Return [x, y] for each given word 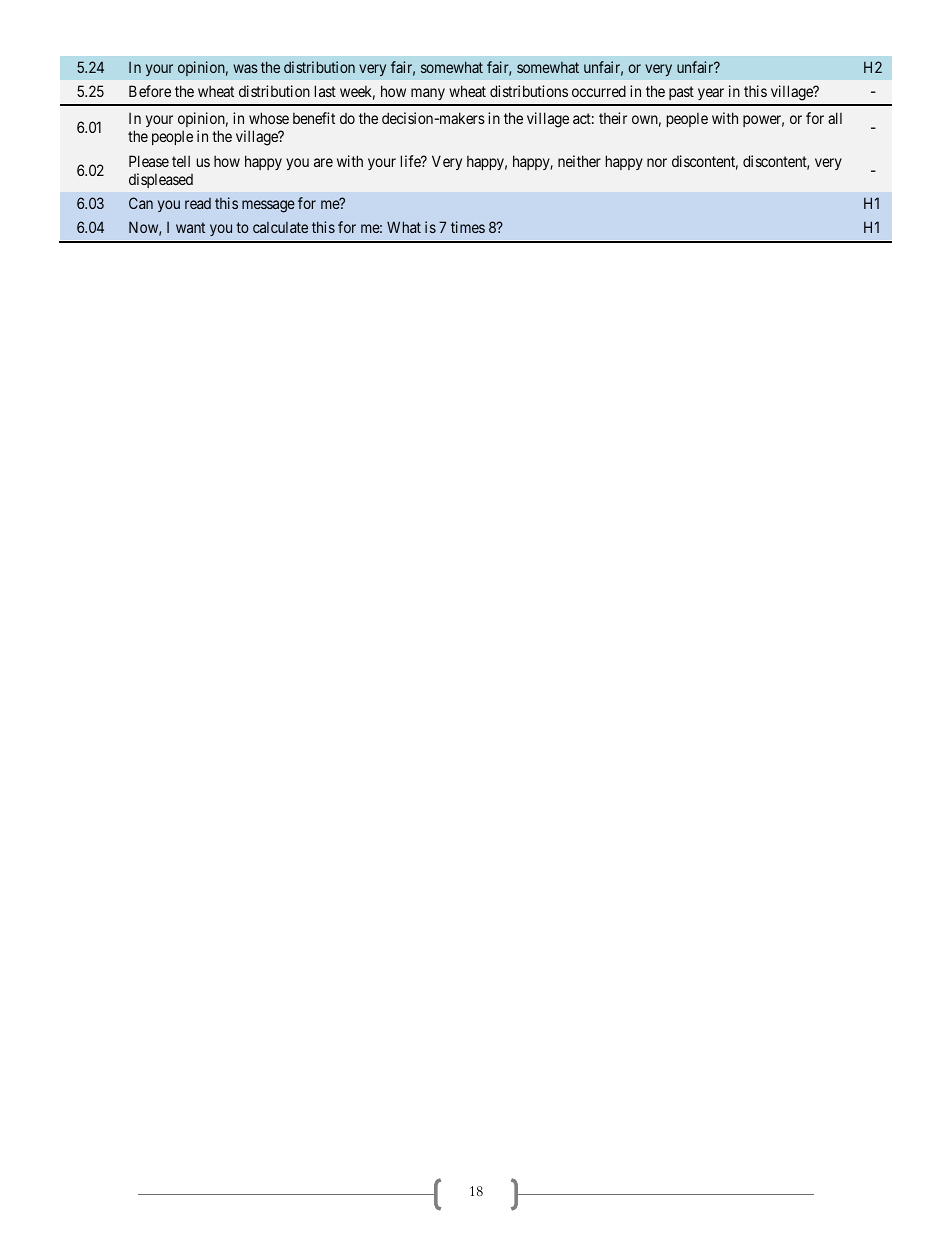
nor [657, 162]
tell [181, 161]
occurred [599, 91]
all [835, 118]
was [245, 68]
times [468, 227]
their [613, 118]
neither [579, 161]
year [711, 94]
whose [269, 118]
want [190, 227]
